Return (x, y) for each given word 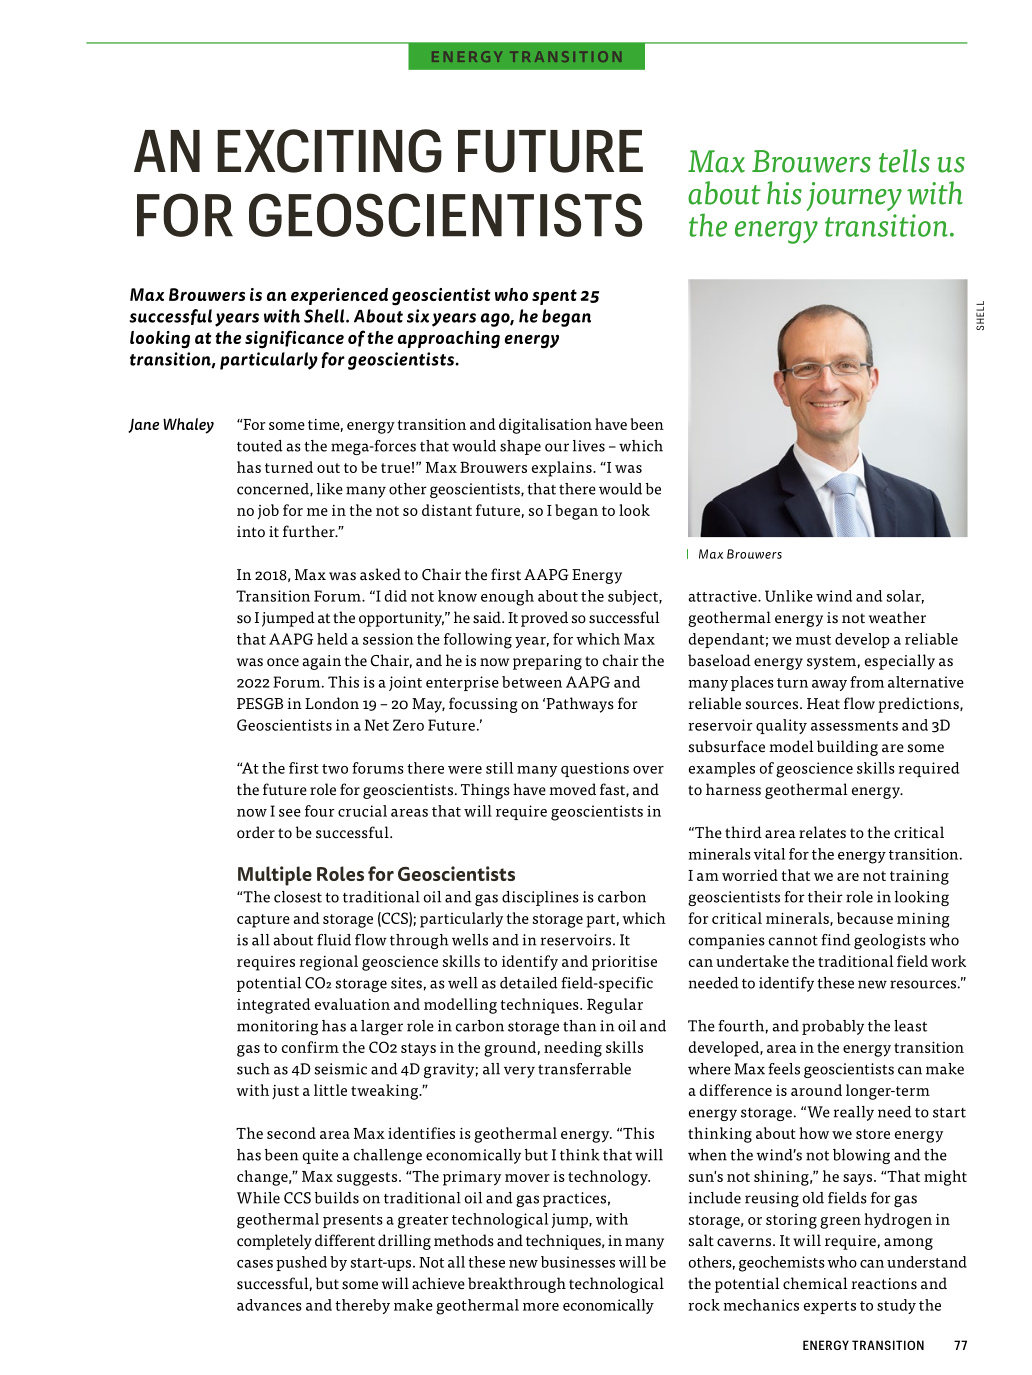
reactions (884, 1284)
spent (554, 297)
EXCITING (329, 151)
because (865, 918)
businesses (578, 1262)
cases (255, 1264)
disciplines (540, 898)
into (251, 532)
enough (507, 598)
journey (854, 196)
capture (263, 921)
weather (897, 617)
